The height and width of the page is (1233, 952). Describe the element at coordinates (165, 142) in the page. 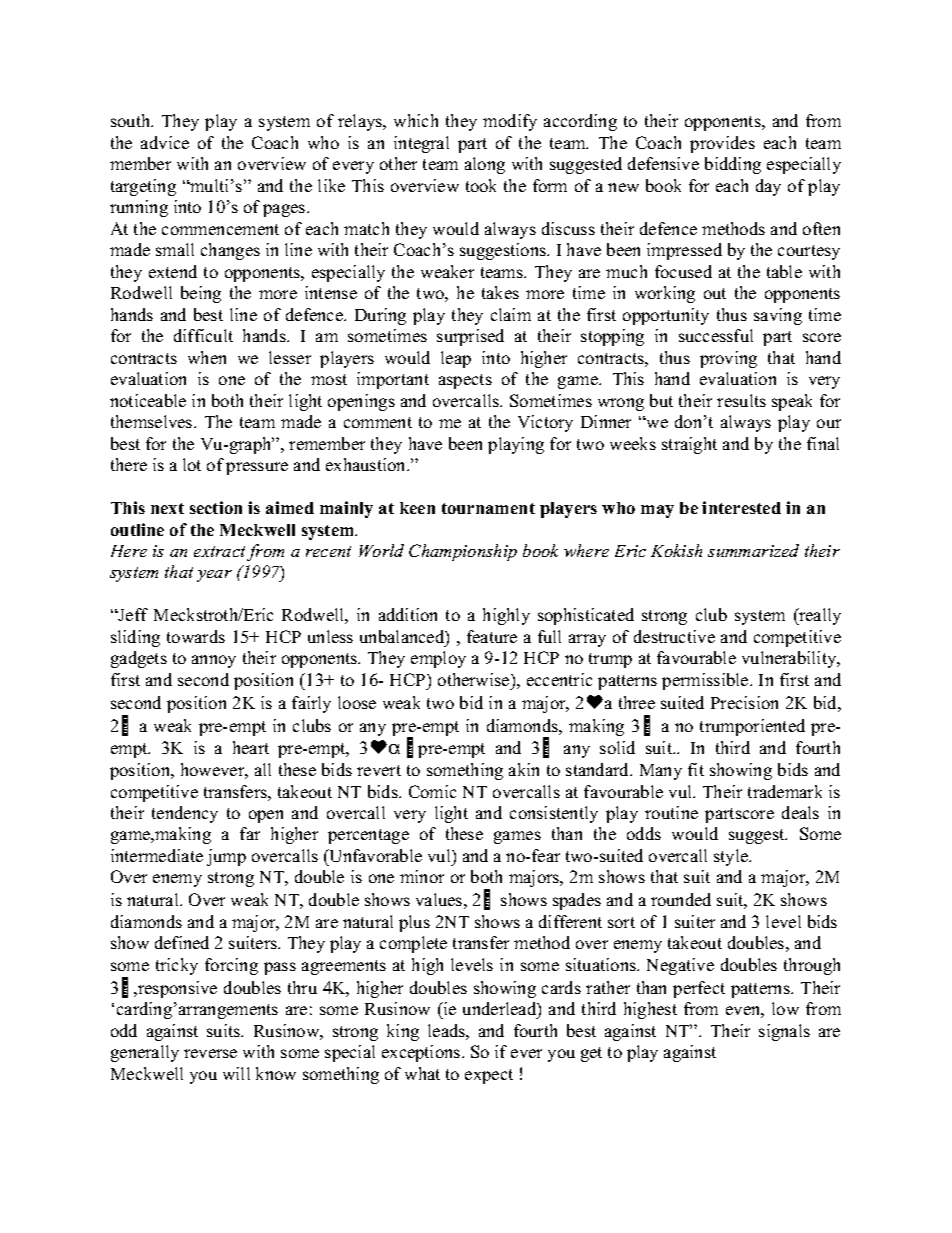

I see `advice` at that location.
